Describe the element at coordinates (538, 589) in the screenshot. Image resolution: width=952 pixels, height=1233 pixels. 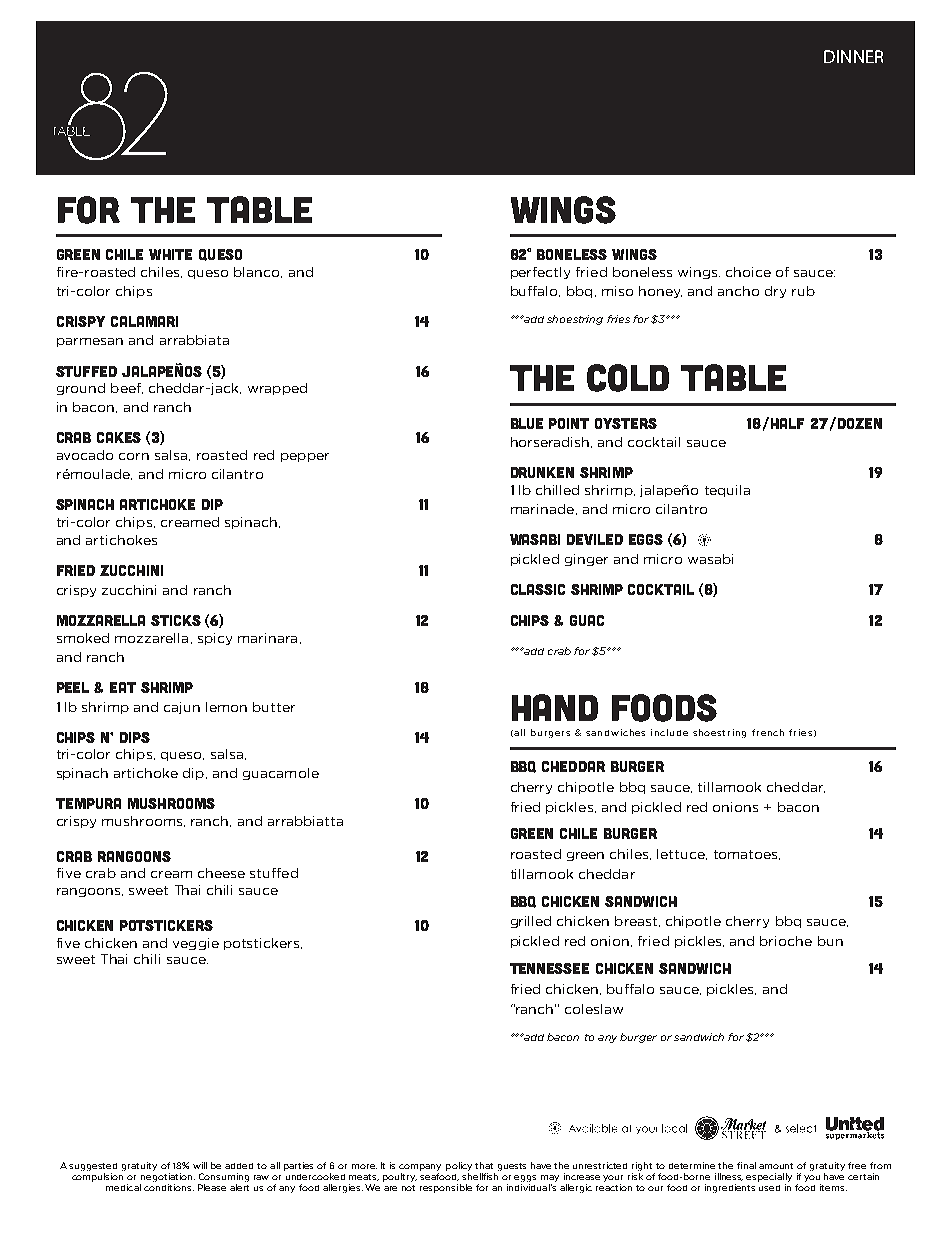
I see `CLASSIC` at that location.
